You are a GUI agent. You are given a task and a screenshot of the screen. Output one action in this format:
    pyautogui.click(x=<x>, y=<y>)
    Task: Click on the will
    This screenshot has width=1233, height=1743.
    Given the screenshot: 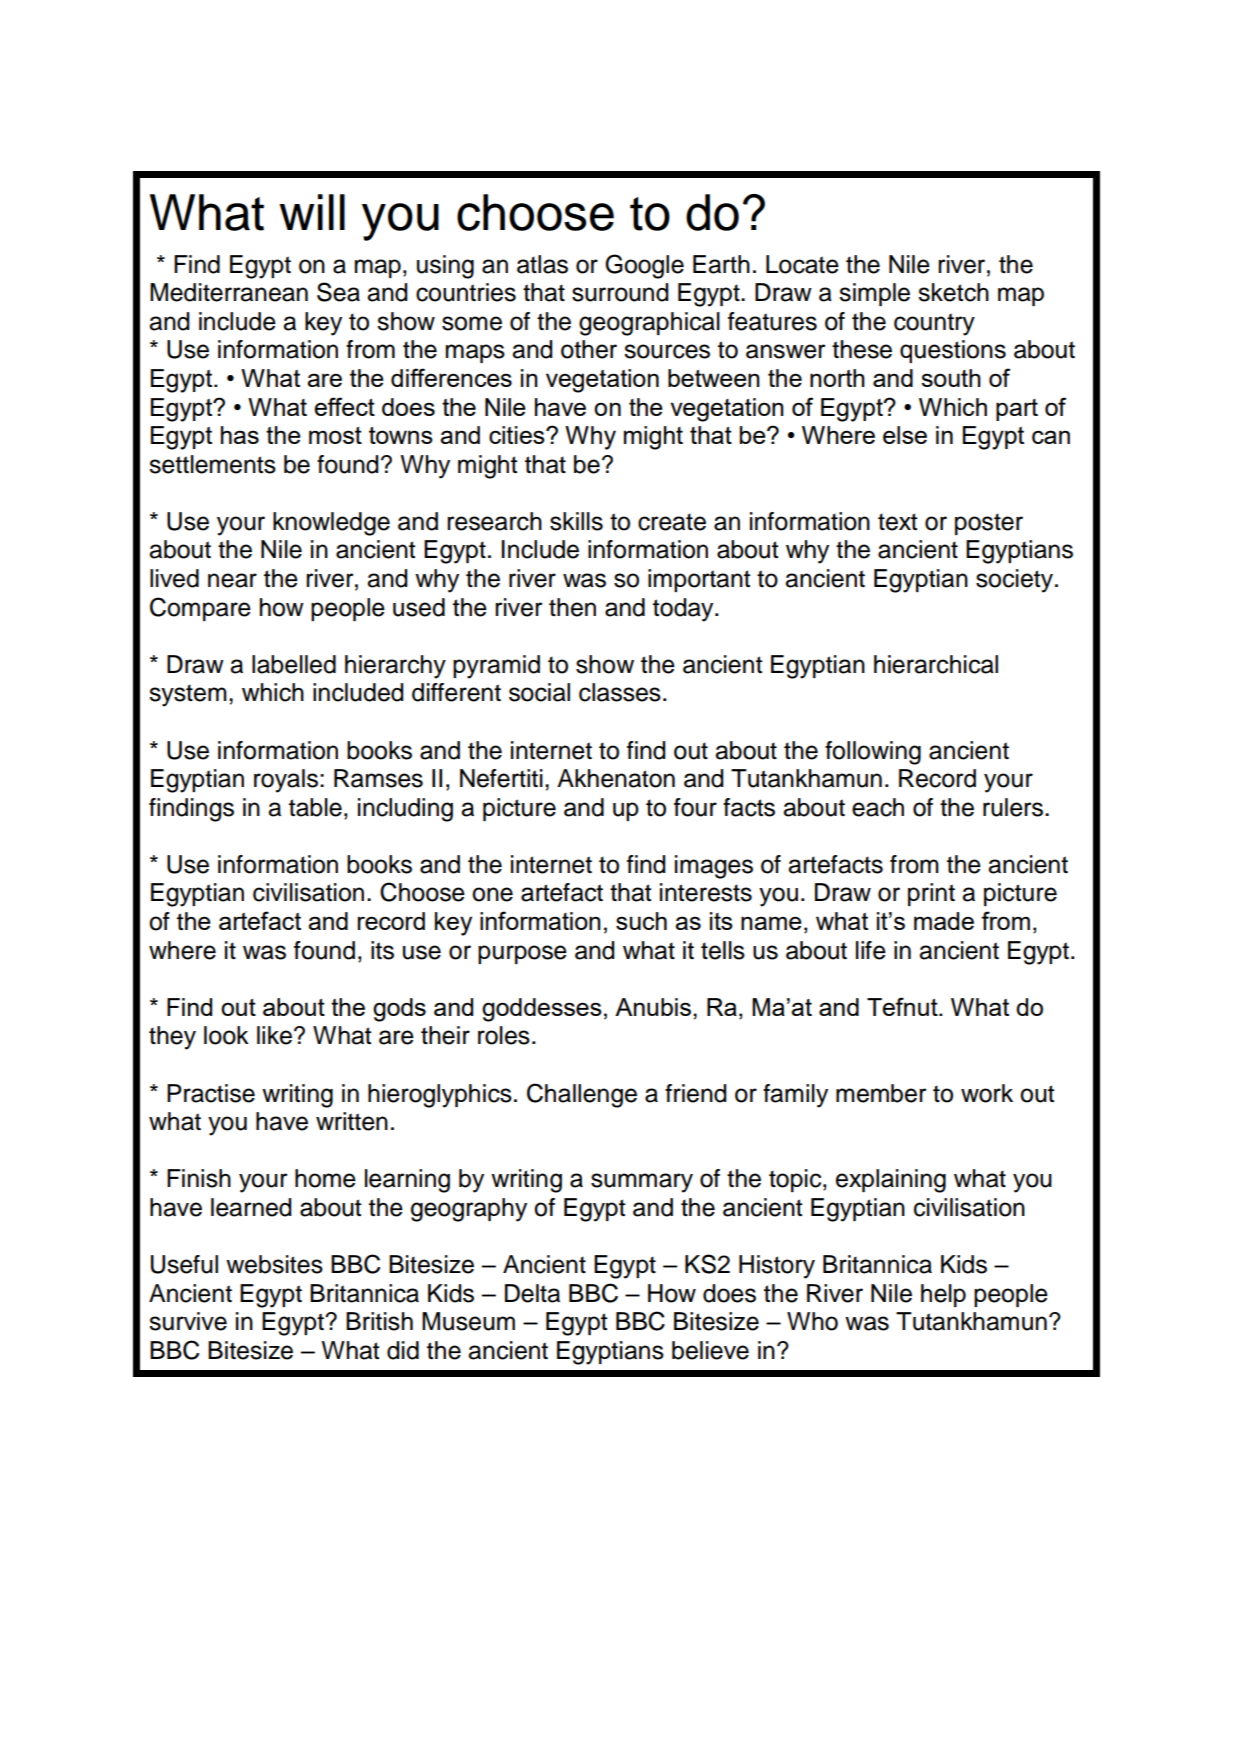 What is the action you would take?
    pyautogui.click(x=312, y=212)
